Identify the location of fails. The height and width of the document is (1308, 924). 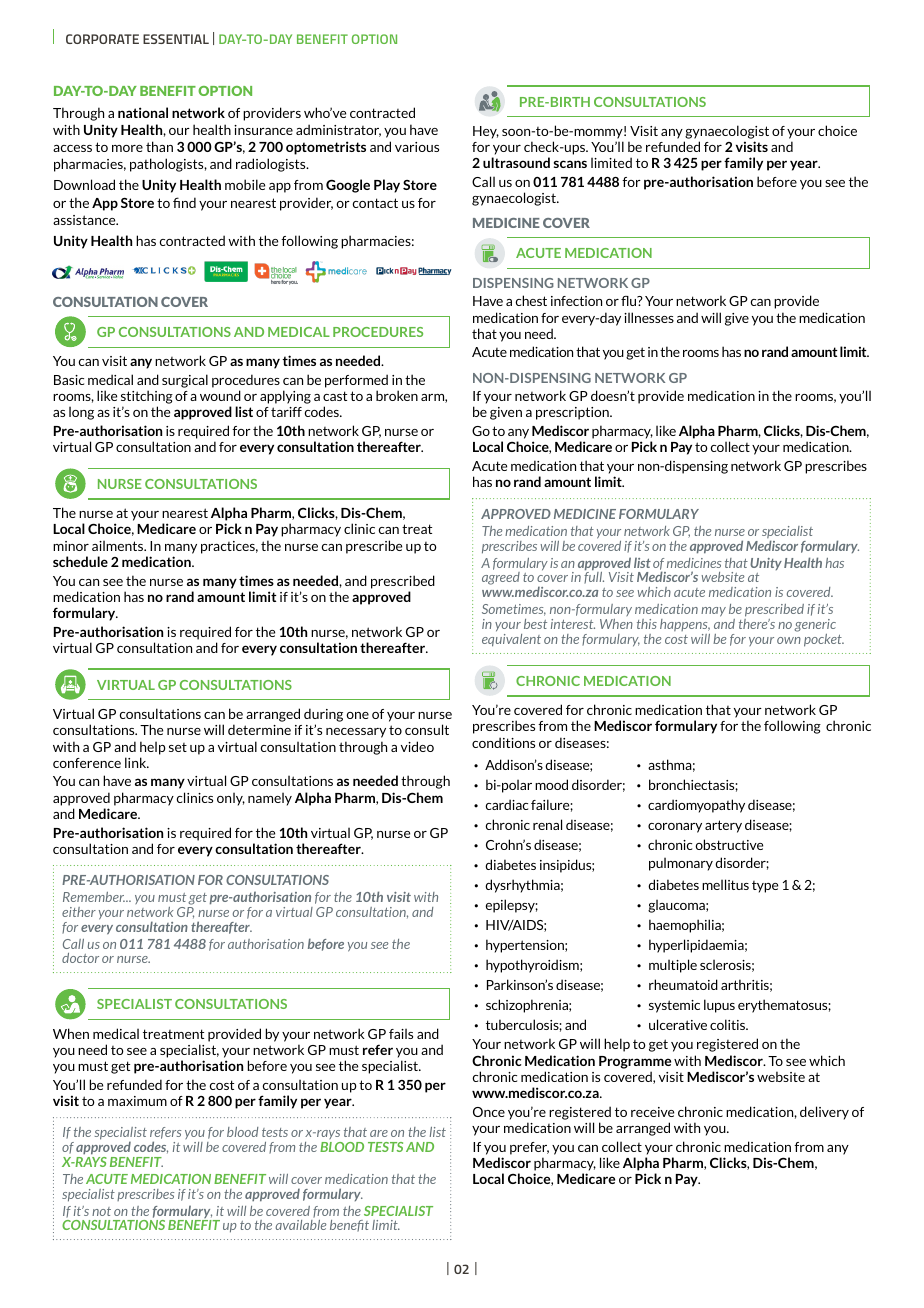
(401, 1033).
